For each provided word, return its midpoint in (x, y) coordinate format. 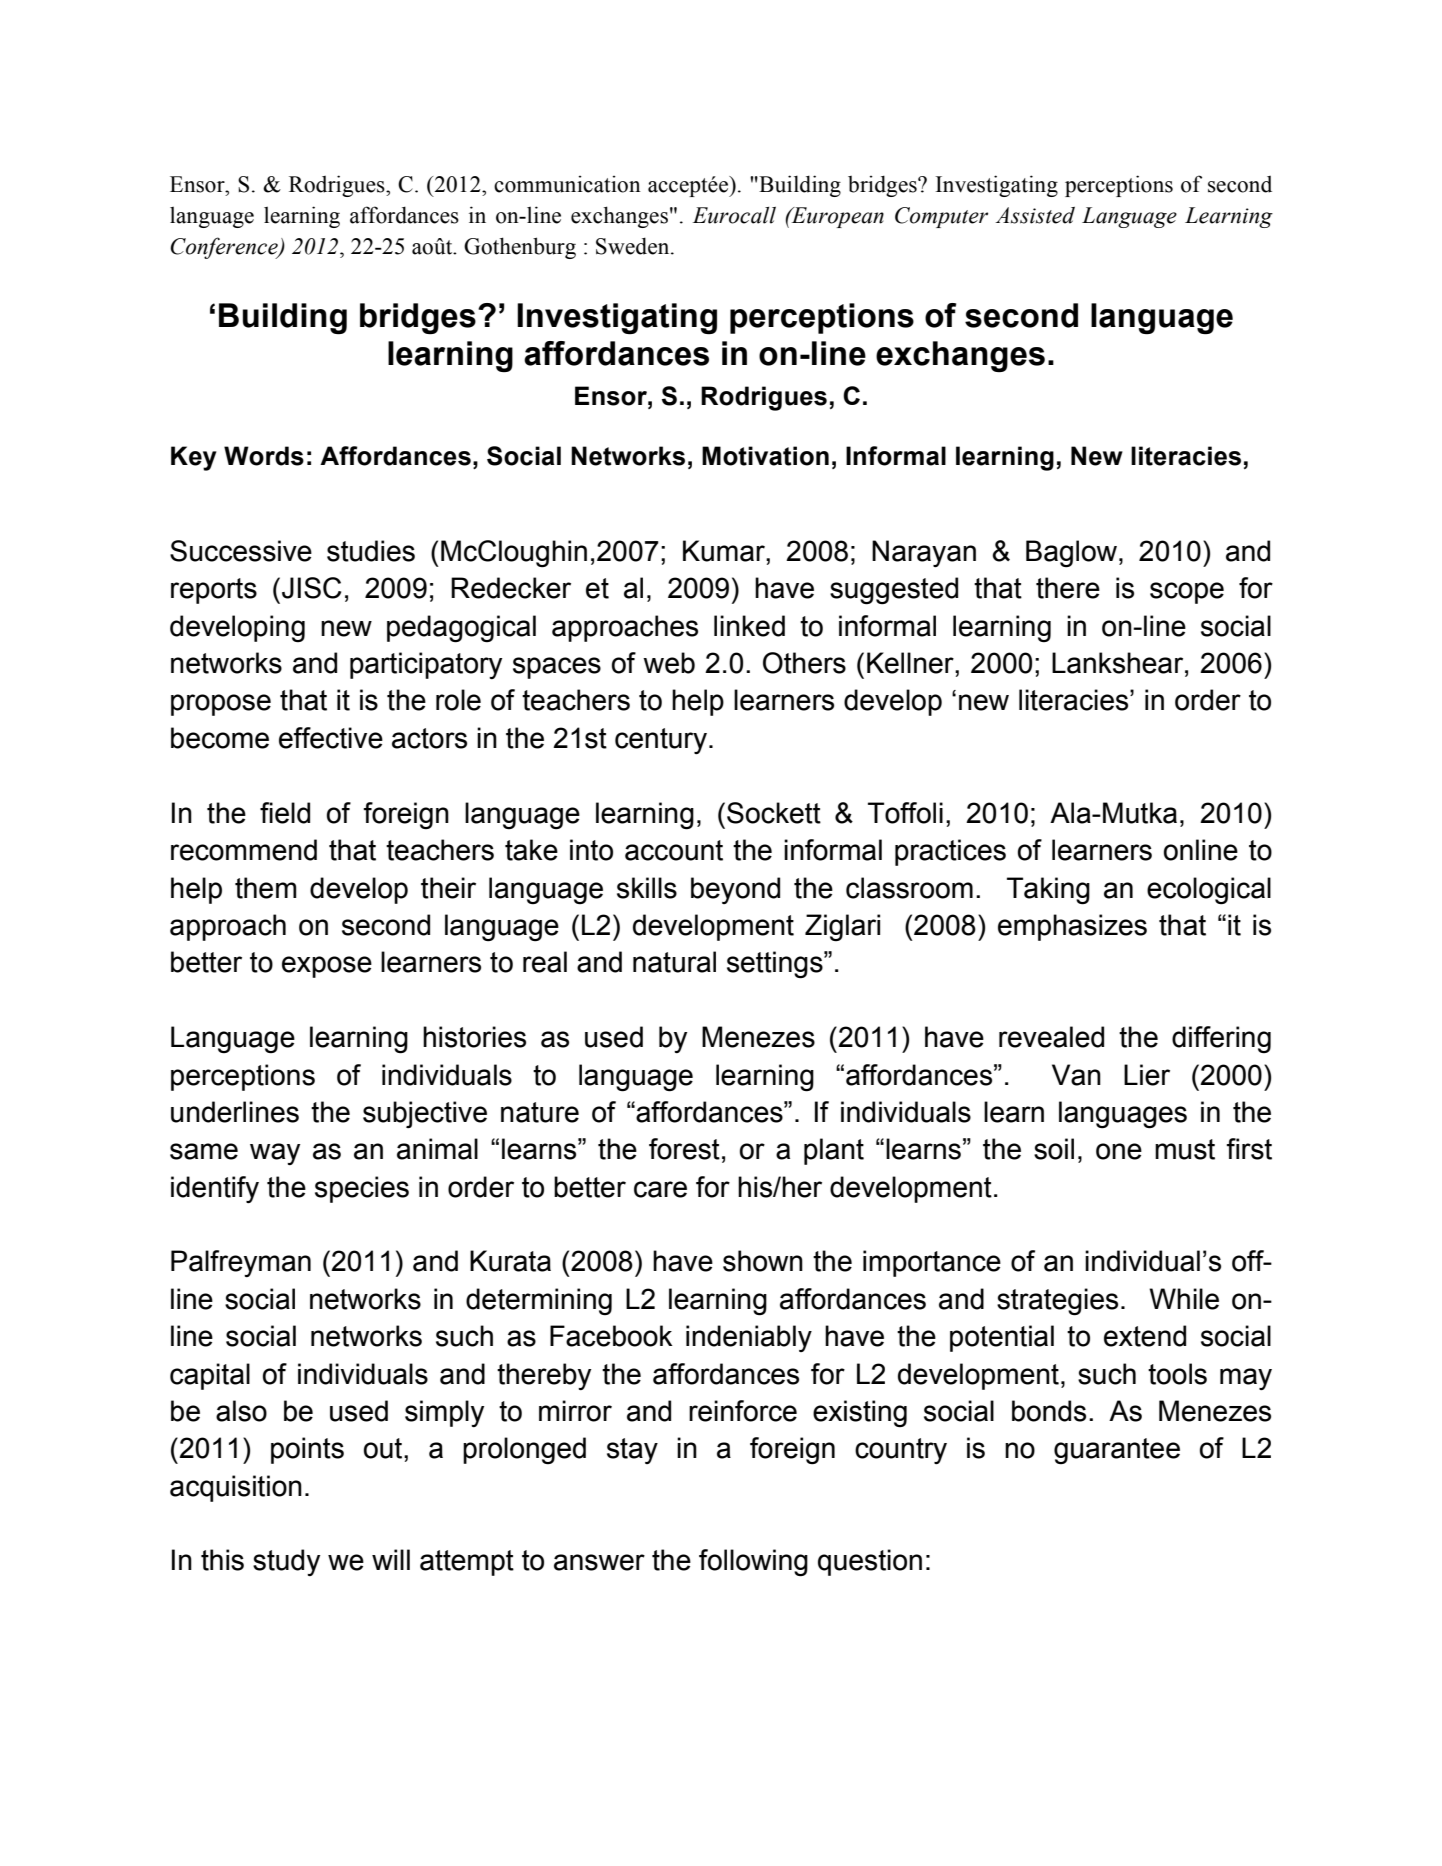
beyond (735, 890)
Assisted (1035, 215)
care (660, 1189)
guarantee (1117, 1451)
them (266, 888)
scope (1187, 593)
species (362, 1189)
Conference (225, 248)
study (286, 1562)
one (1119, 1151)
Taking (1048, 891)
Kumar (725, 551)
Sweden (634, 246)
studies (371, 551)
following (753, 1563)
